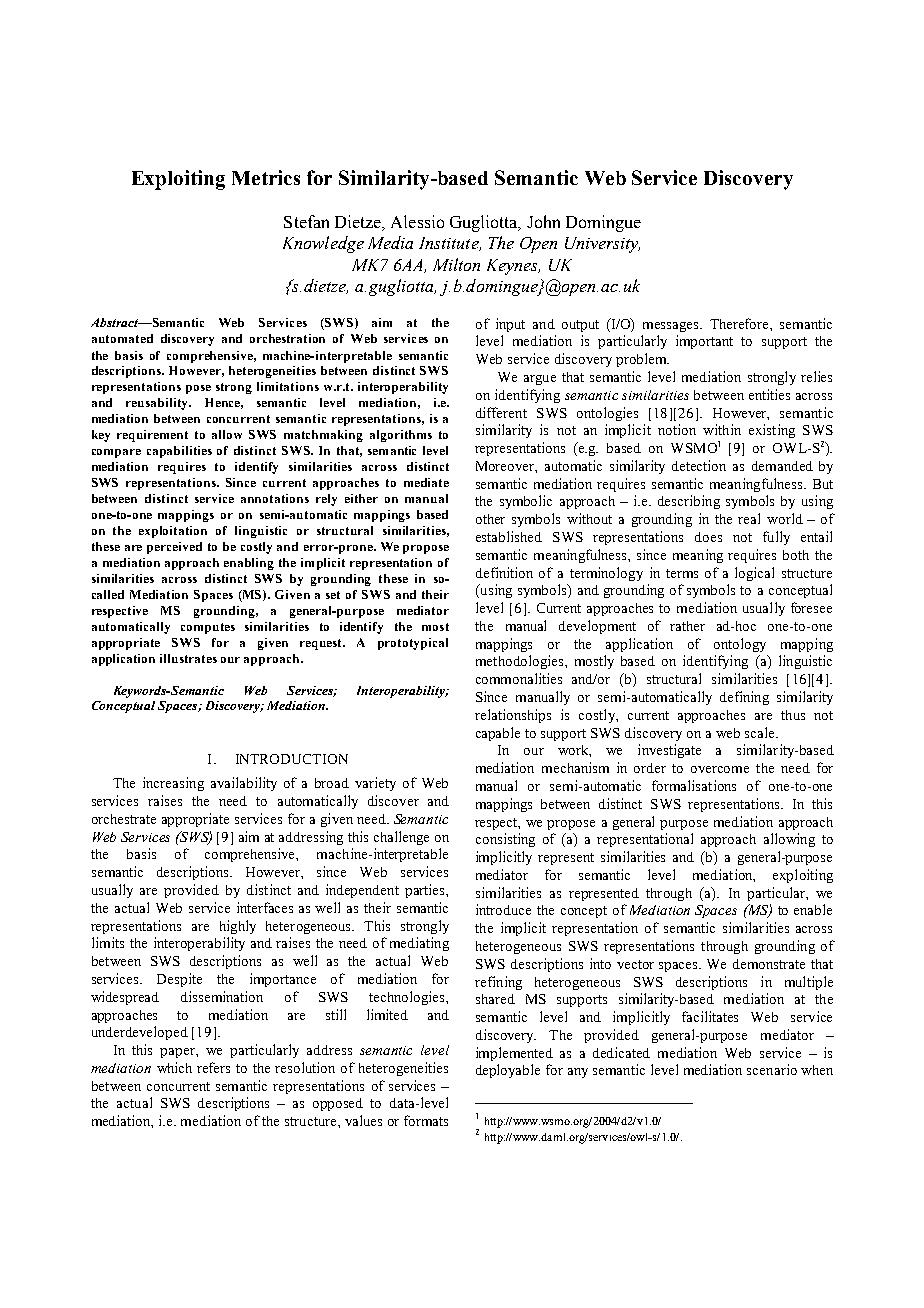 This screenshot has width=924, height=1308. Describe the element at coordinates (266, 177) in the screenshot. I see `Metrics` at that location.
